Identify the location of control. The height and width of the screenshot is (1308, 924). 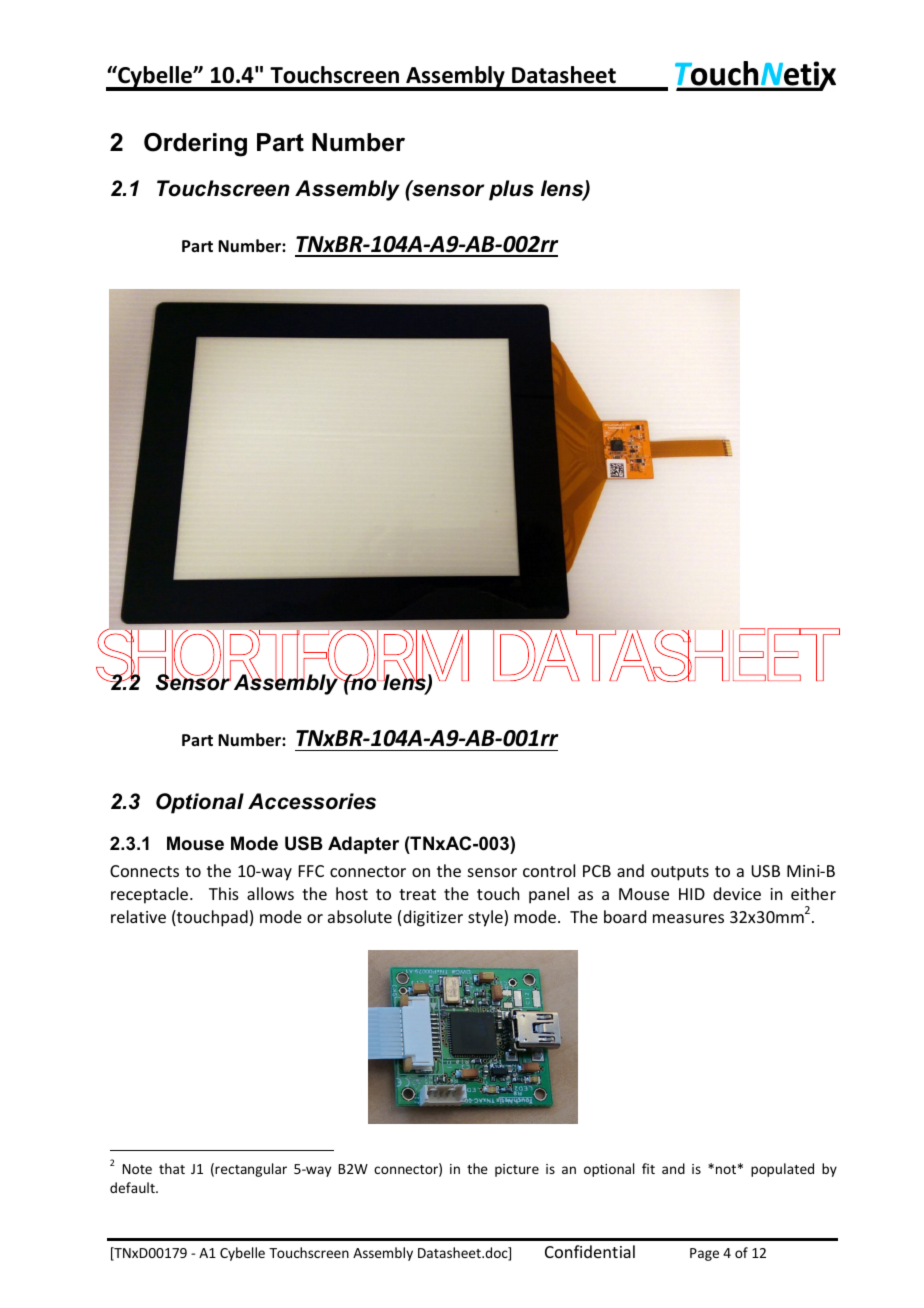
(549, 870).
